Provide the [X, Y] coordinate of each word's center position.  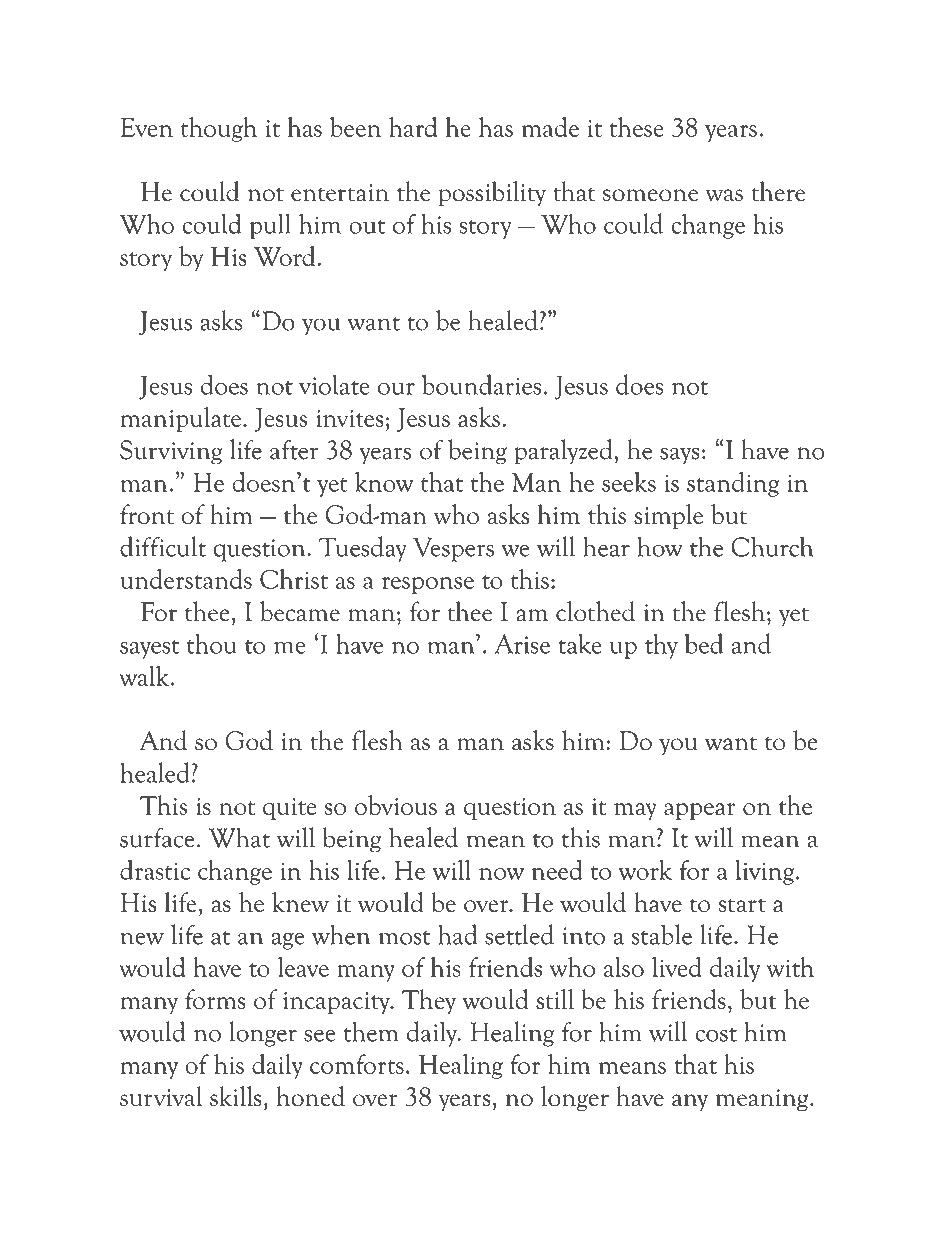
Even [147, 127]
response [427, 585]
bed [704, 643]
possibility [492, 194]
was [724, 195]
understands [186, 578]
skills [236, 1096]
